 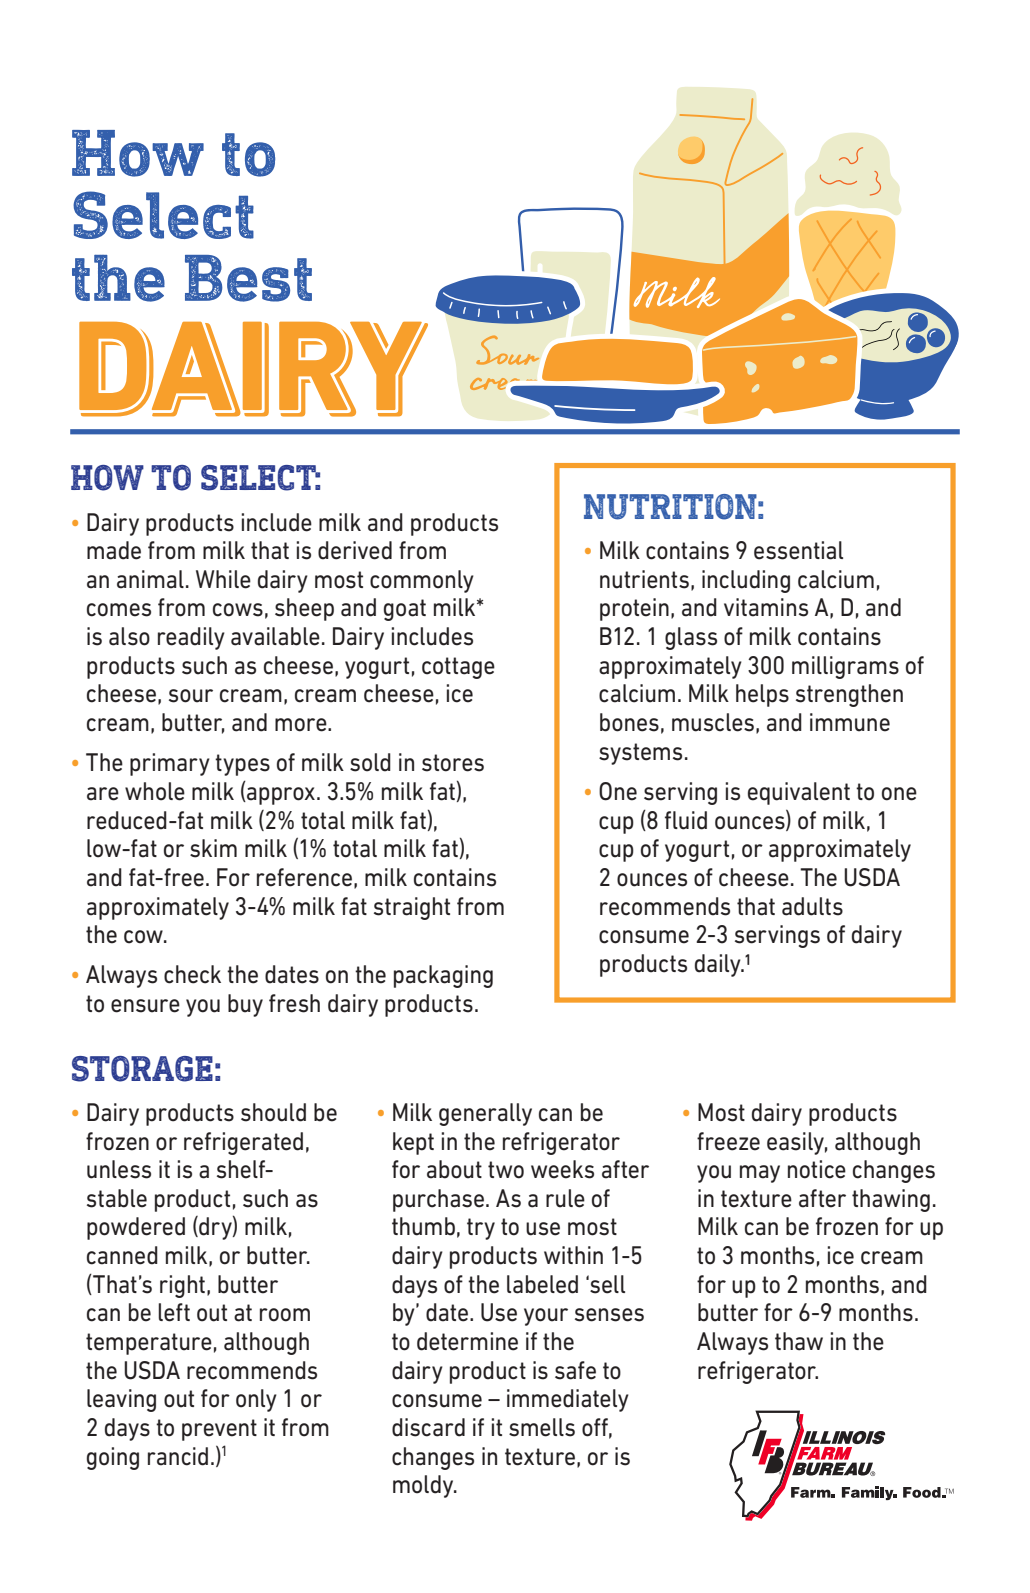 I want to click on STORAGE, so click(x=142, y=1069).
